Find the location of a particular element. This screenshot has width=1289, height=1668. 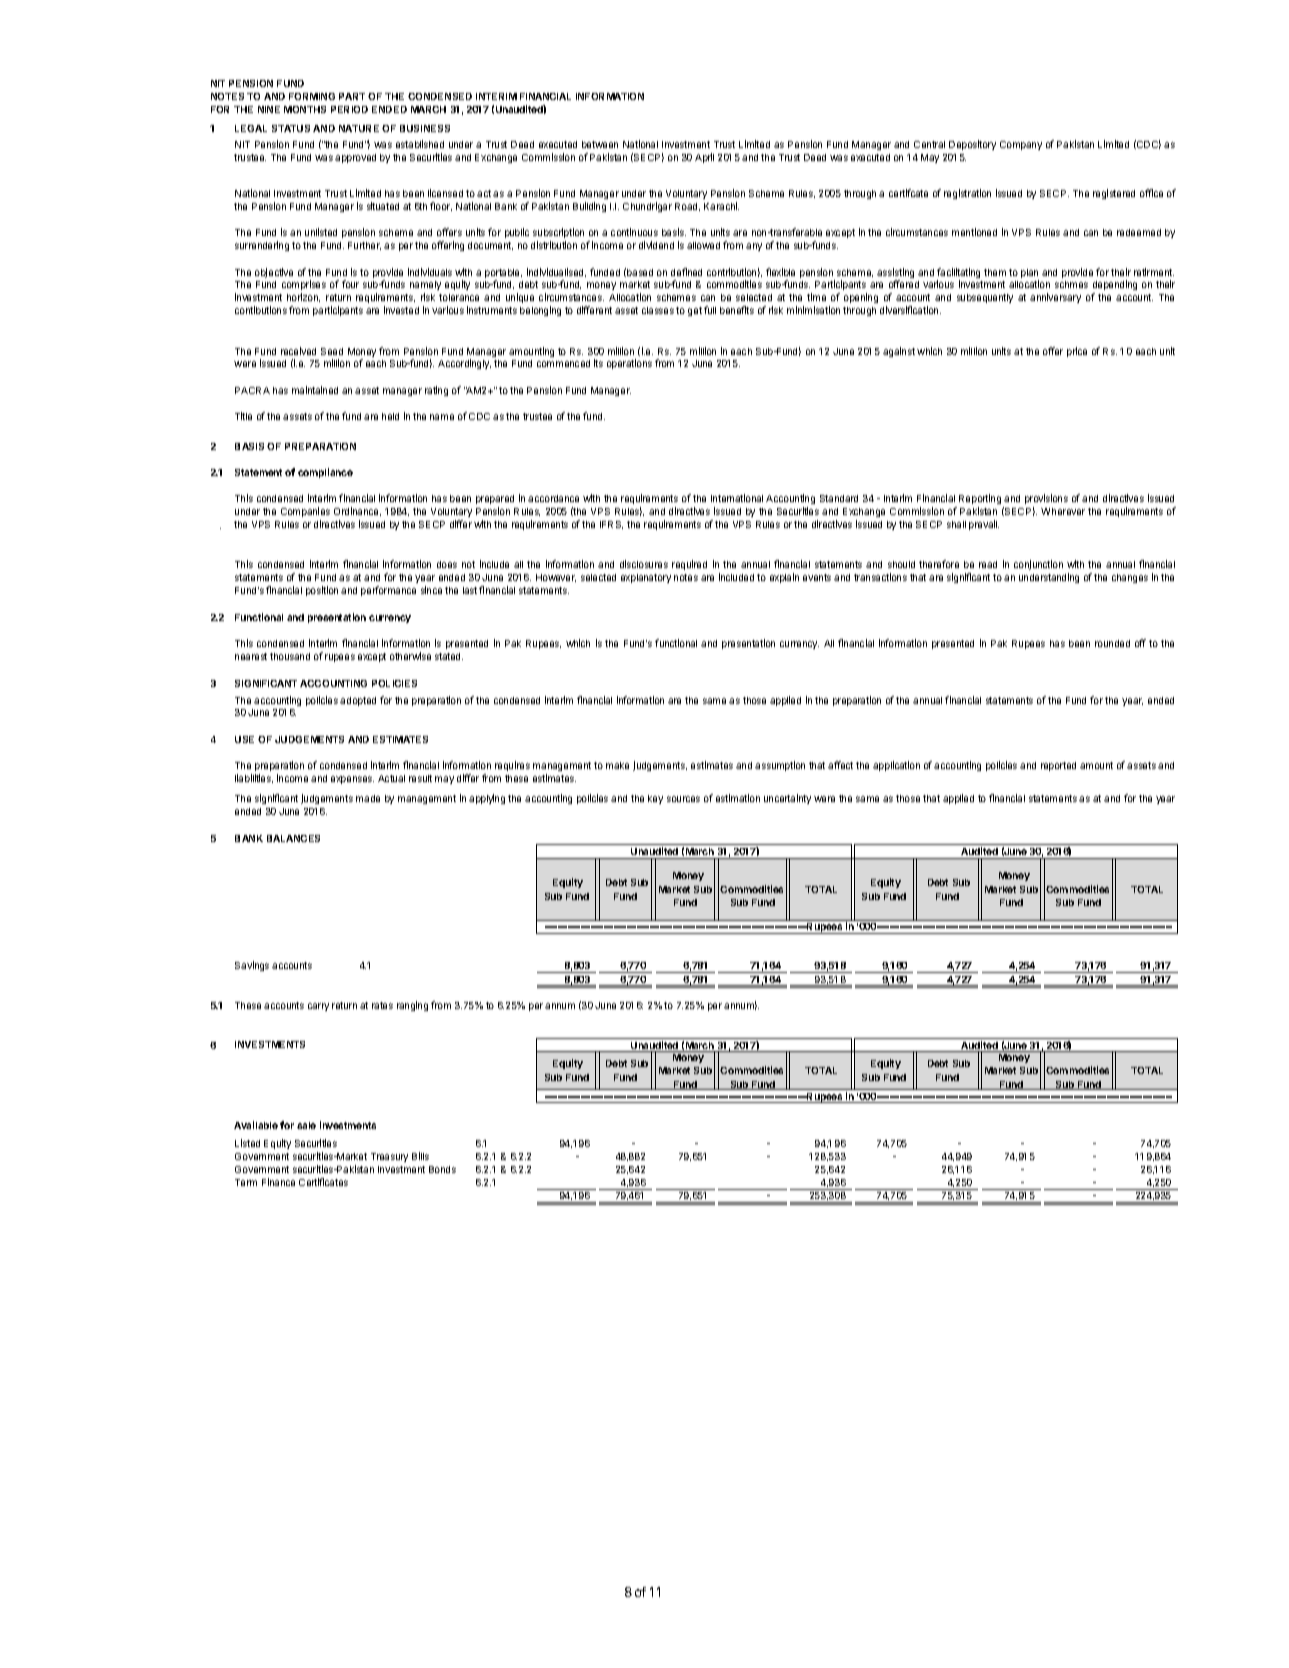

IFRS is located at coordinates (611, 525).
